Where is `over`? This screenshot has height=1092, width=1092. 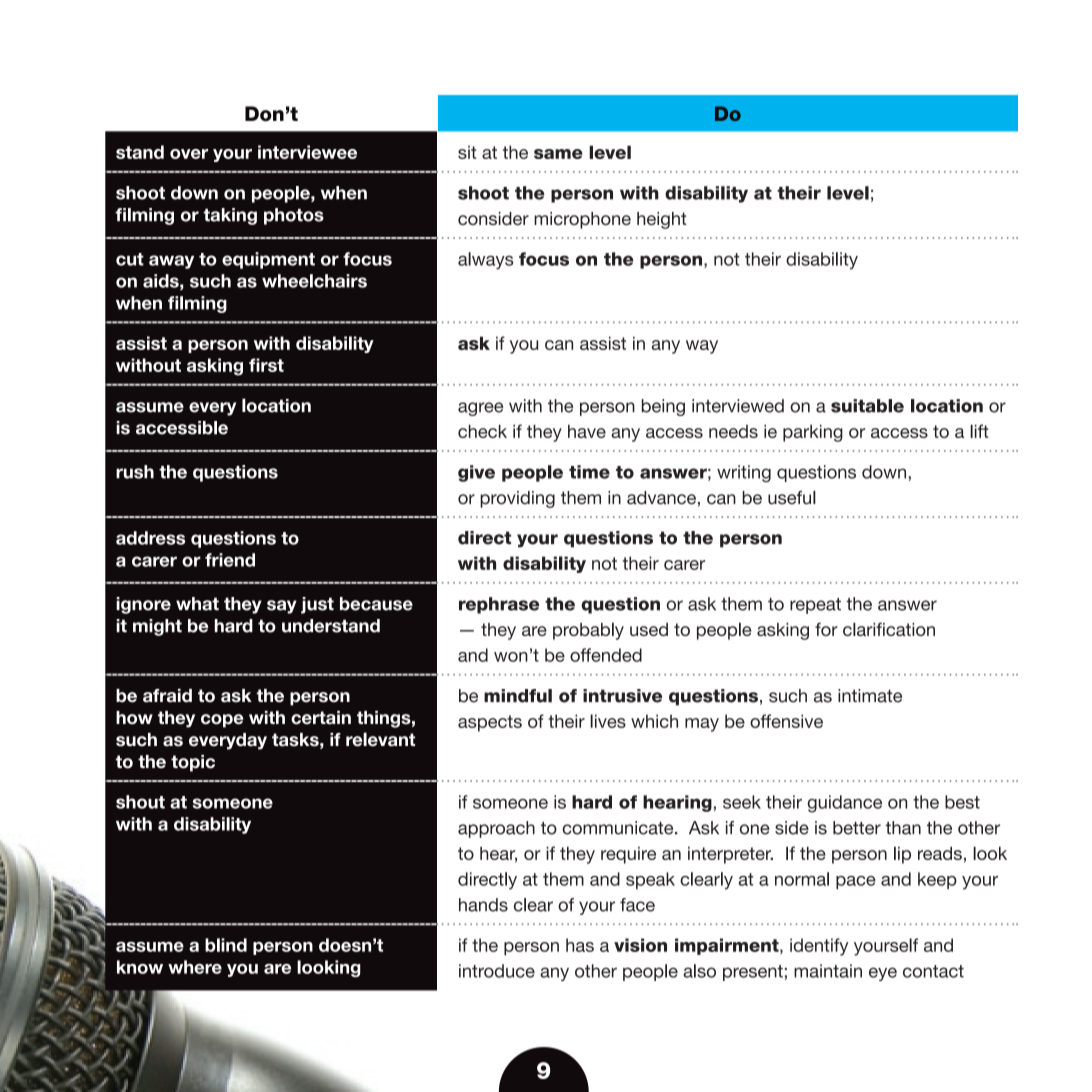 over is located at coordinates (189, 154).
